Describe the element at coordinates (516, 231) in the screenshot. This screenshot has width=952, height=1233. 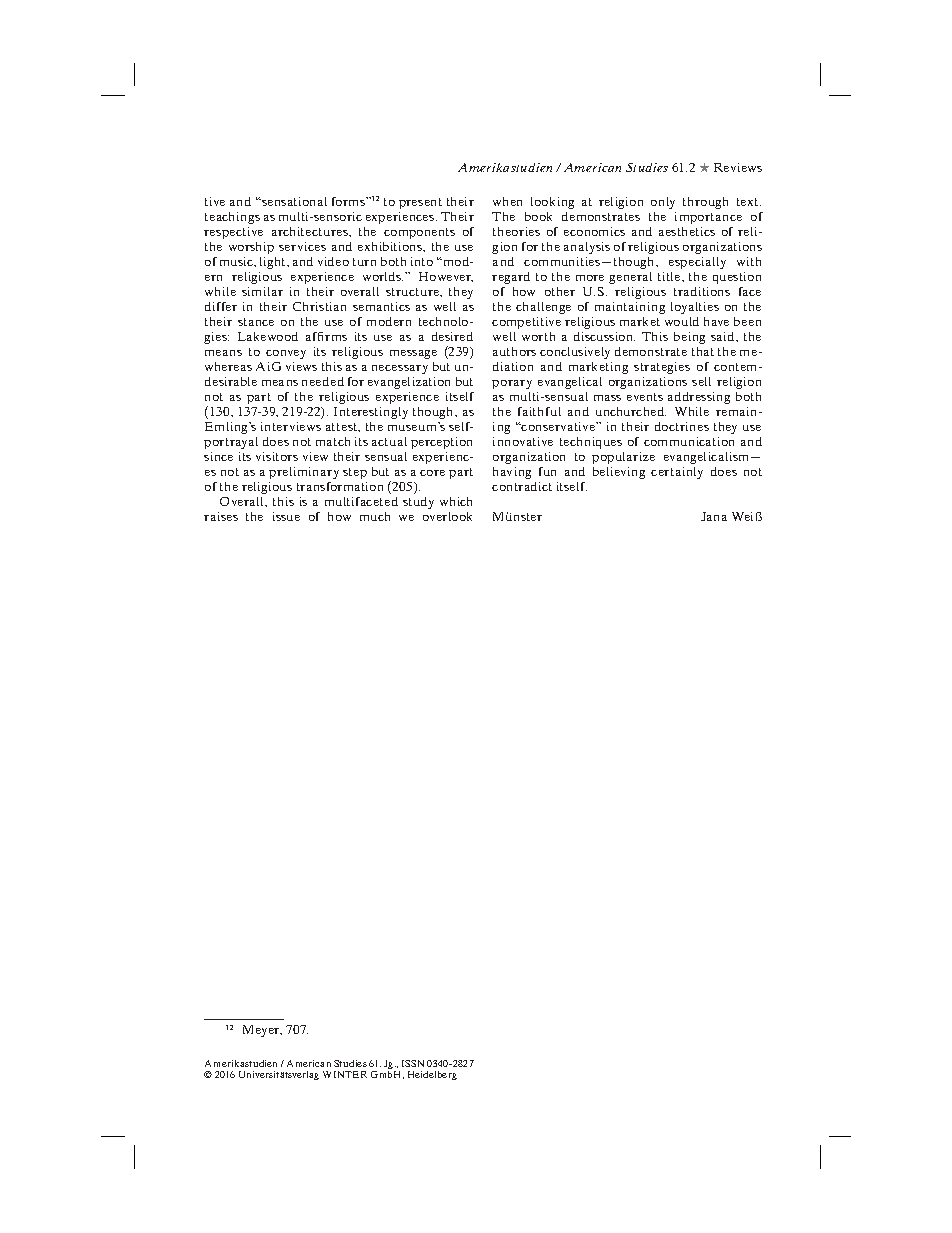
I see `theories` at that location.
